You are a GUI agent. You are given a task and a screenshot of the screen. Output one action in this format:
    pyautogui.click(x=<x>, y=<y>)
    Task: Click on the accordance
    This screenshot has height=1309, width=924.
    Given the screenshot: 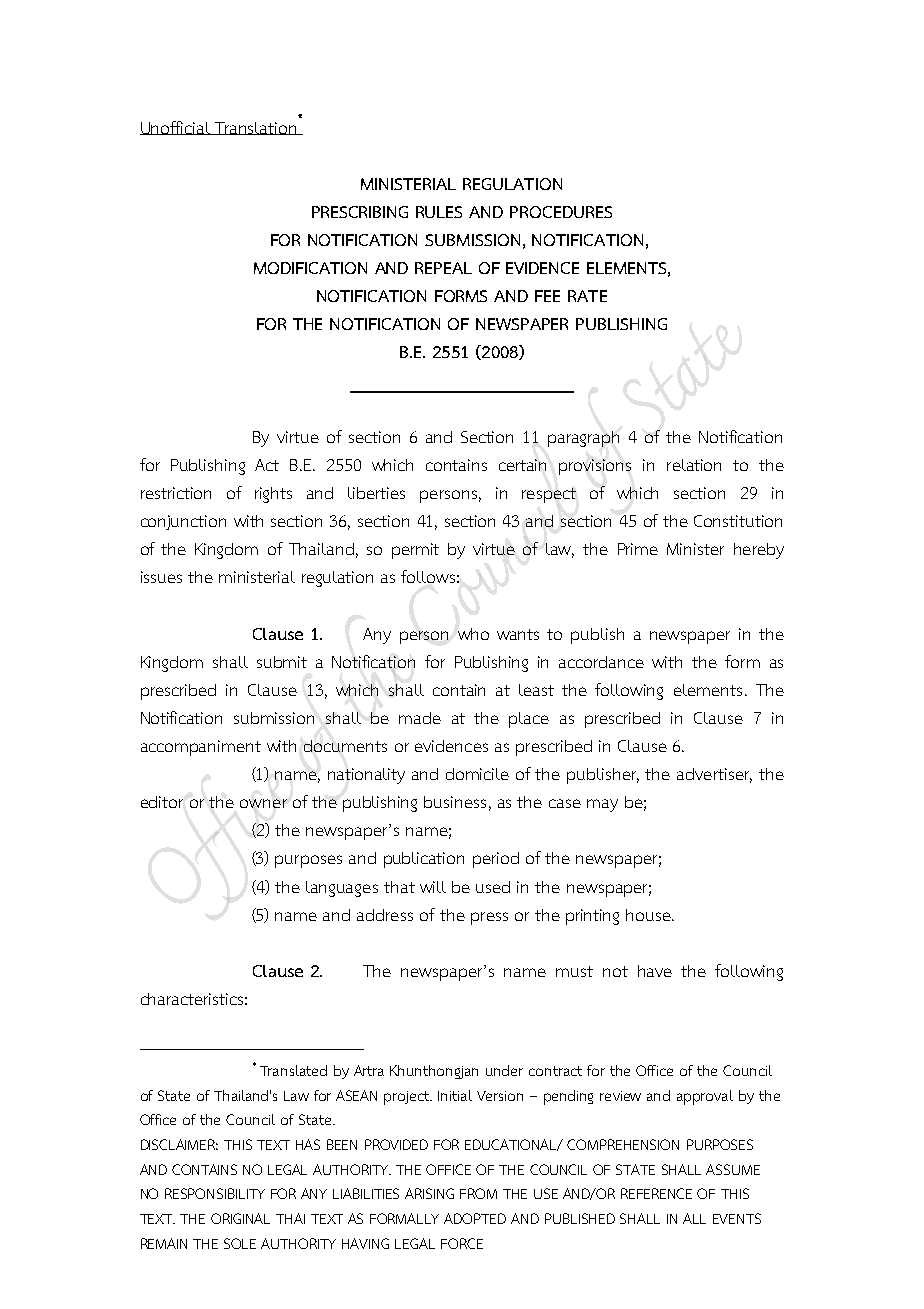 What is the action you would take?
    pyautogui.click(x=601, y=662)
